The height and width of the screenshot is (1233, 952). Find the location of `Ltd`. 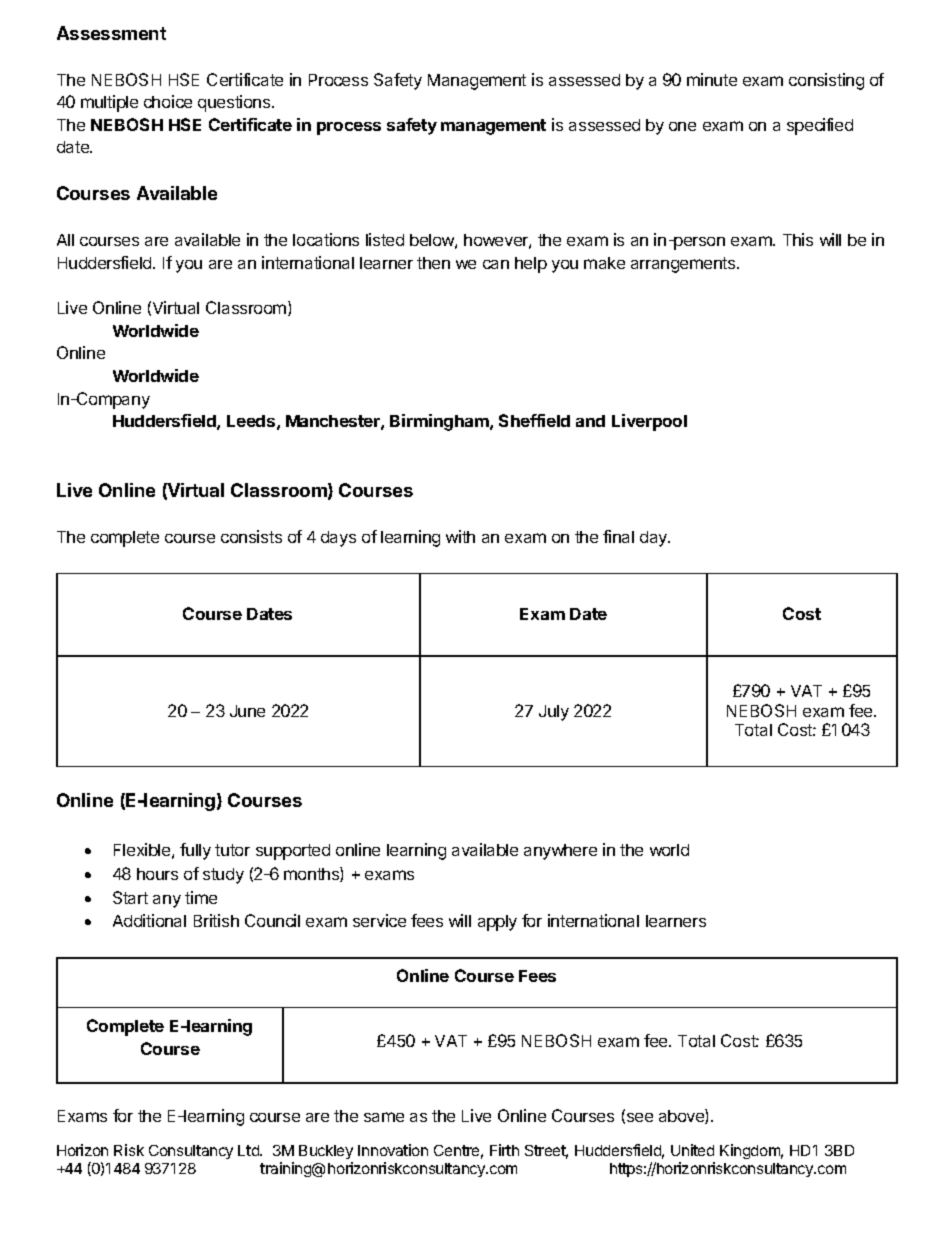

Ltd is located at coordinates (249, 1150).
